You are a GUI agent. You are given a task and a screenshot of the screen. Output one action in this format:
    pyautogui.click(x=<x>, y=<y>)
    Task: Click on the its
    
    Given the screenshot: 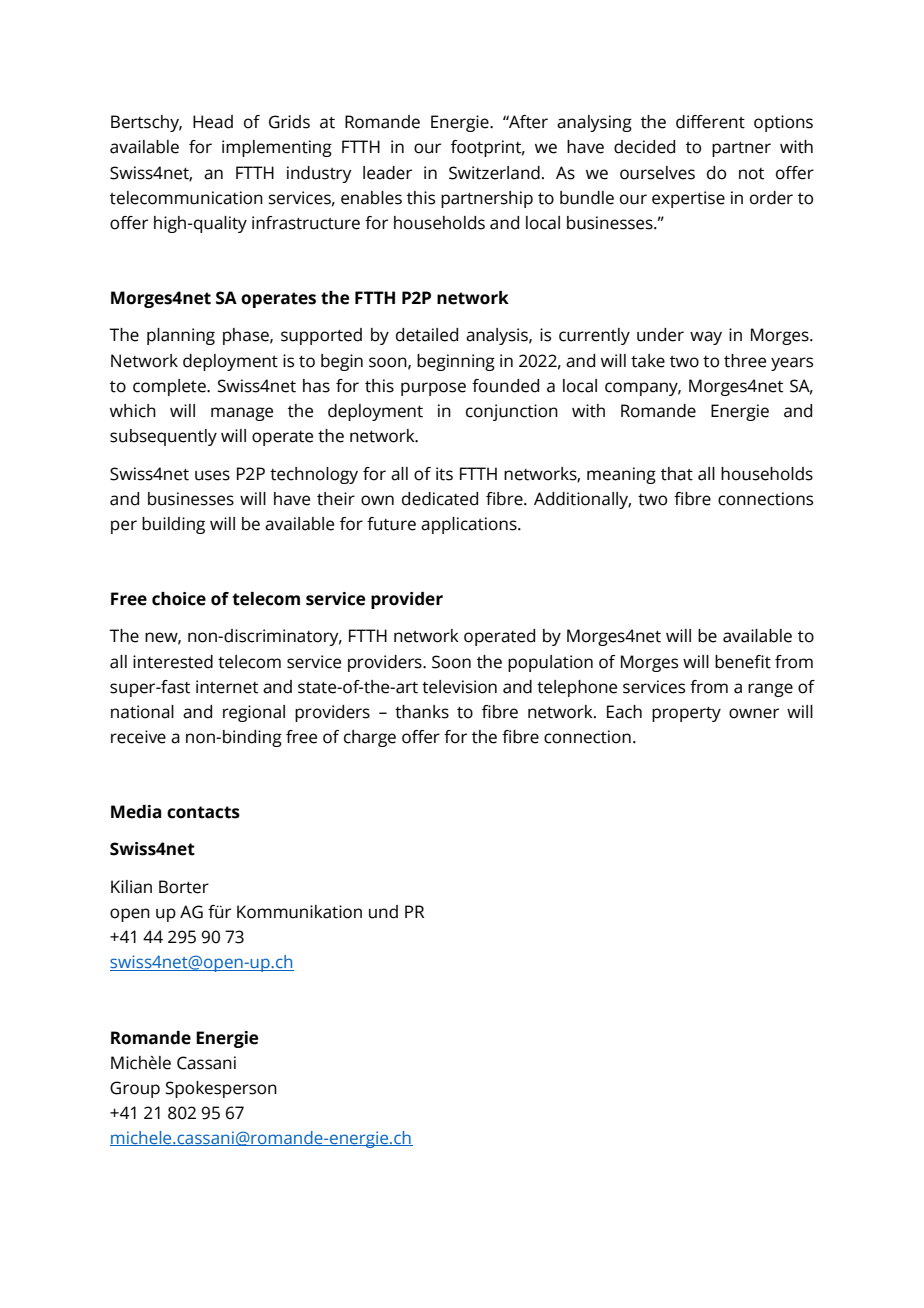 What is the action you would take?
    pyautogui.click(x=444, y=474)
